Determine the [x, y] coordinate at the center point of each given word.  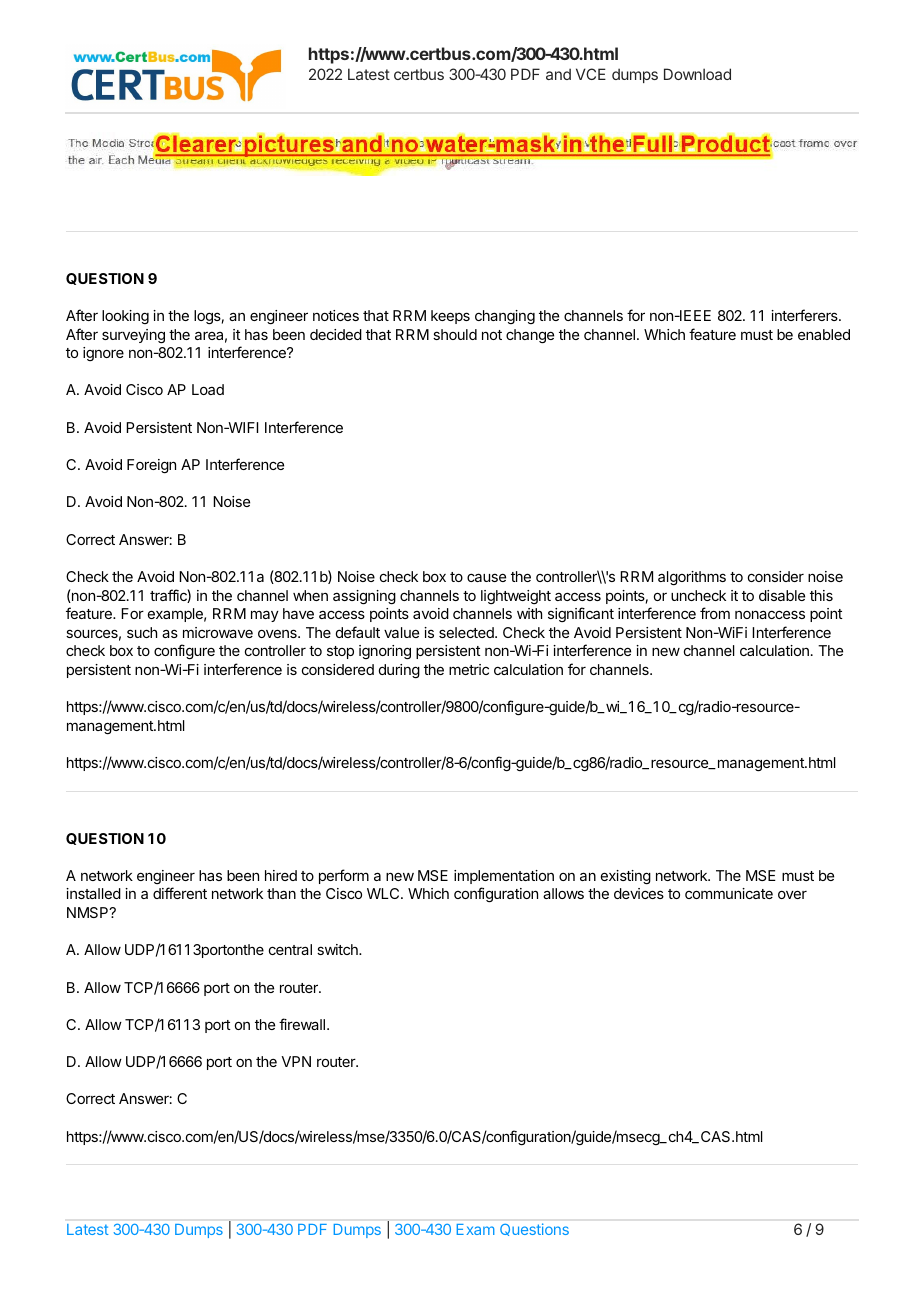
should [455, 334]
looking [125, 317]
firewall [303, 1024]
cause [486, 577]
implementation [504, 877]
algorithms [692, 578]
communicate [729, 893]
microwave [218, 632]
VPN [296, 1061]
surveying [133, 336]
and [558, 74]
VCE [591, 74]
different [180, 893]
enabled [824, 334]
